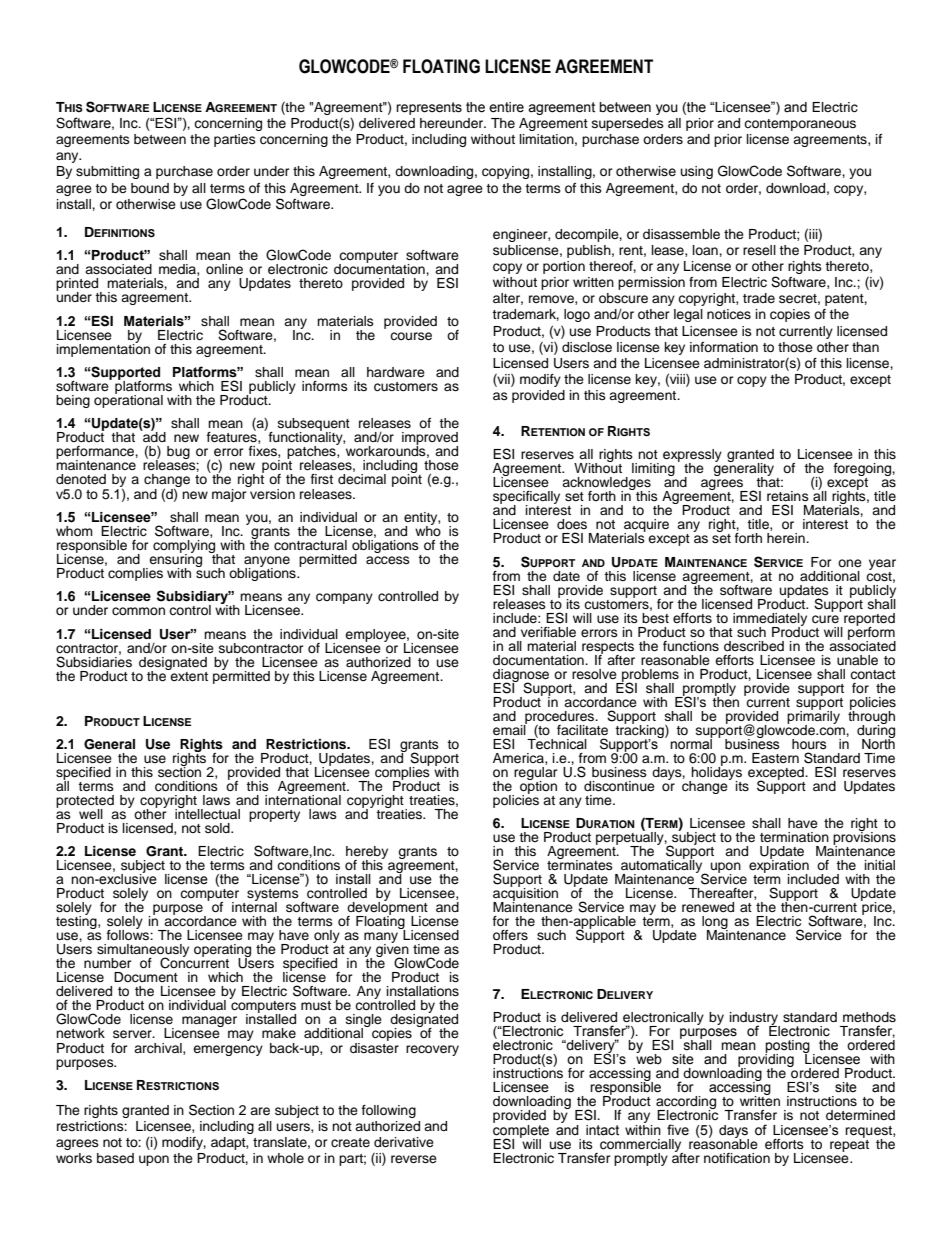  I want to click on notification, so click(737, 1158).
